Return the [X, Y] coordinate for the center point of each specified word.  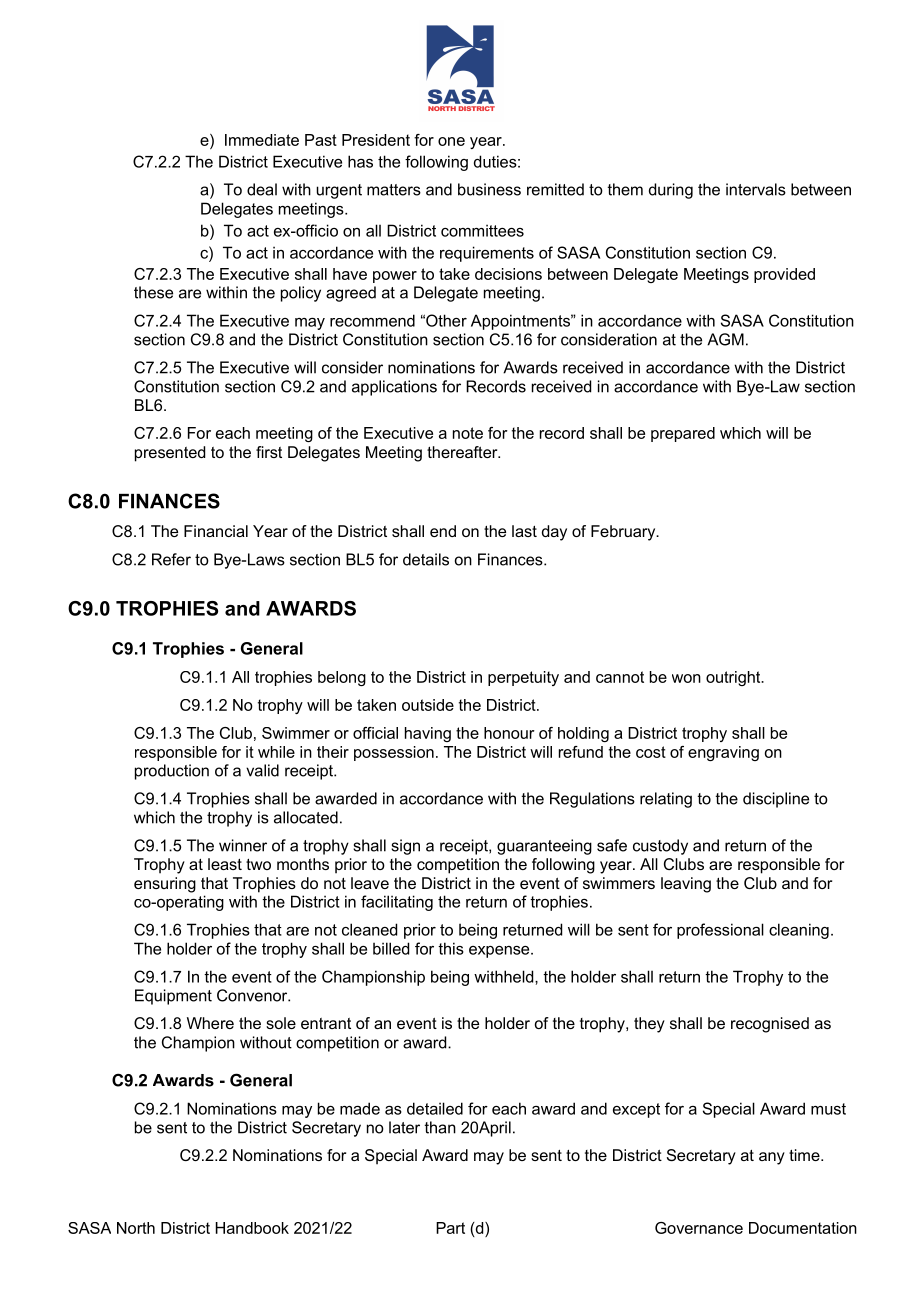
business [489, 189]
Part [450, 1228]
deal [262, 189]
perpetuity [523, 678]
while [276, 752]
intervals [756, 189]
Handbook [252, 1228]
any [772, 1158]
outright [734, 678]
